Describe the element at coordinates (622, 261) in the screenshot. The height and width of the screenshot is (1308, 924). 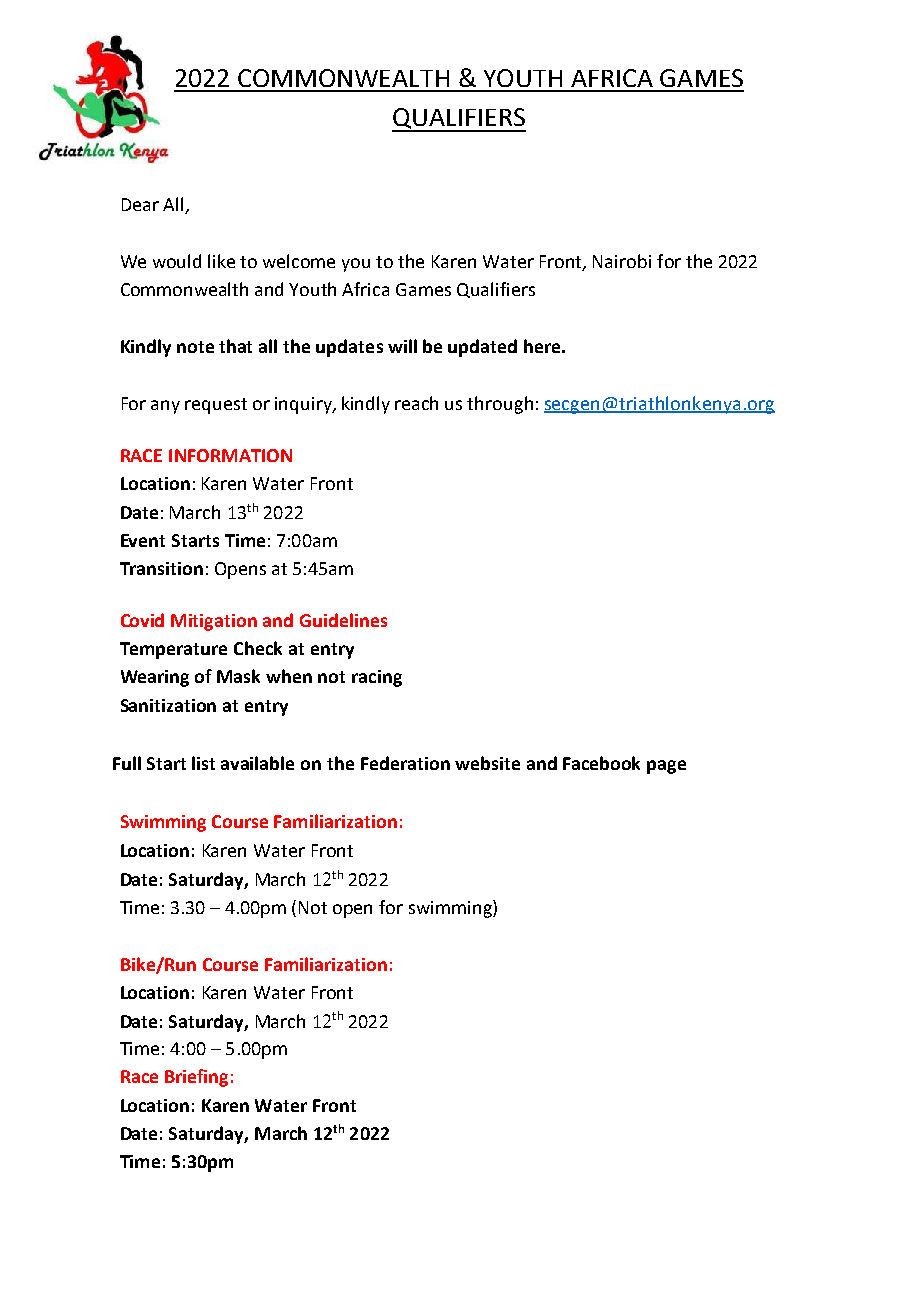
I see `Nairobi` at that location.
